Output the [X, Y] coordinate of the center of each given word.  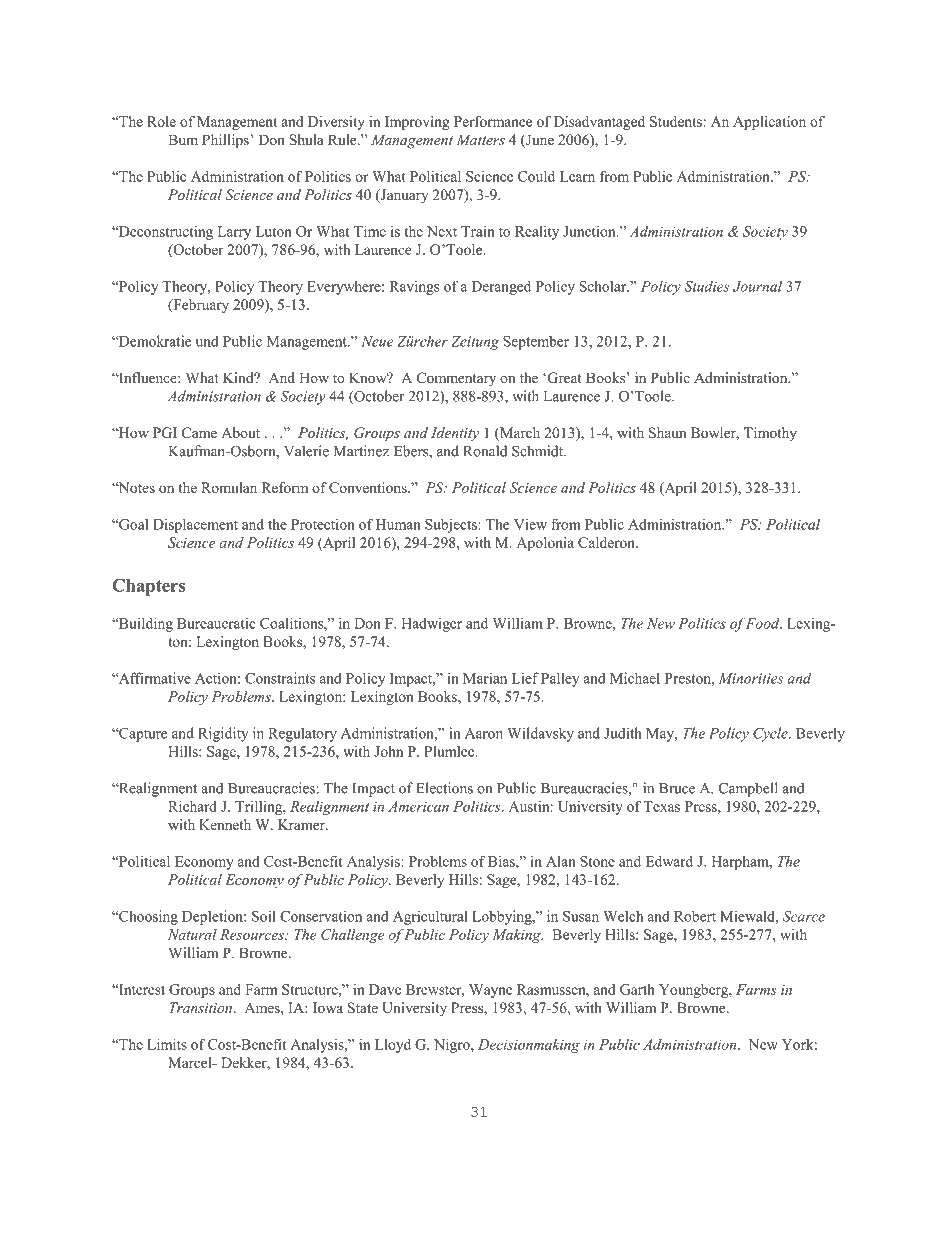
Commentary [456, 379]
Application [769, 123]
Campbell [748, 789]
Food [764, 623]
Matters [480, 139]
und [207, 341]
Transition [200, 1007]
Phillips [226, 141]
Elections [444, 788]
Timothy [770, 434]
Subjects [452, 526]
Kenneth [225, 824]
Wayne [490, 991]
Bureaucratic [216, 623]
